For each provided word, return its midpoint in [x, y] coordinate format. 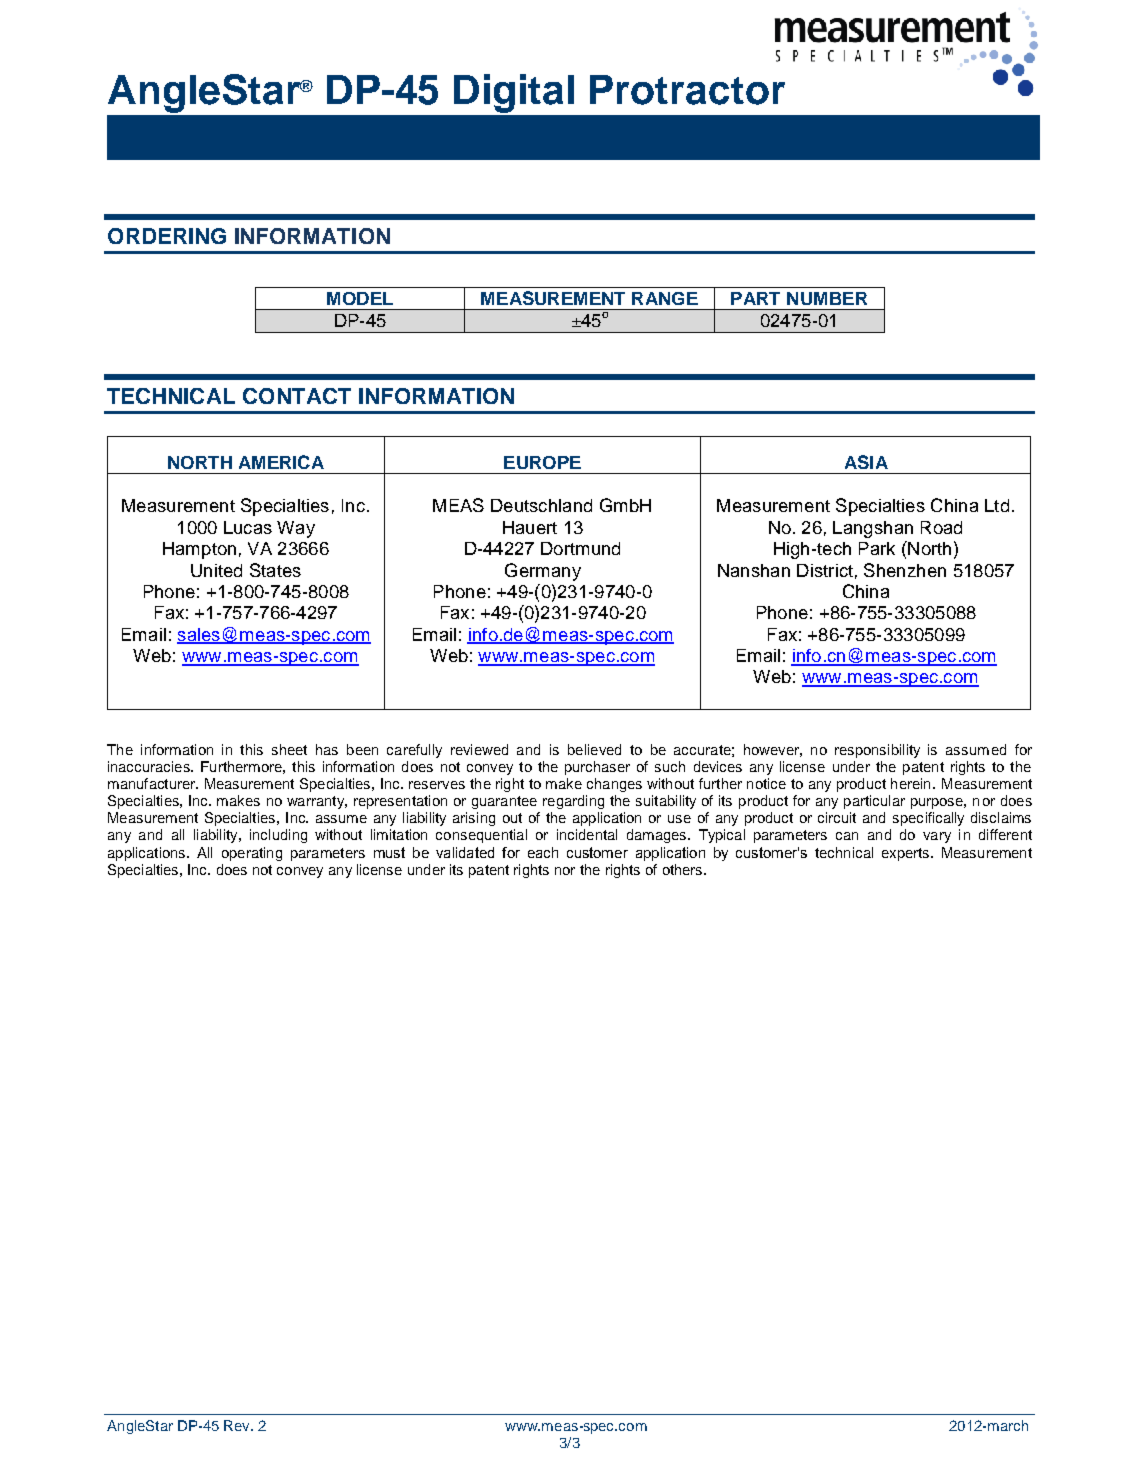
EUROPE [542, 462]
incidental [587, 834]
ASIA [866, 462]
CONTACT [297, 396]
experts [907, 854]
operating [252, 854]
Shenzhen [905, 570]
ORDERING [167, 236]
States [275, 570]
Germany [543, 572]
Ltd [997, 505]
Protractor [687, 90]
